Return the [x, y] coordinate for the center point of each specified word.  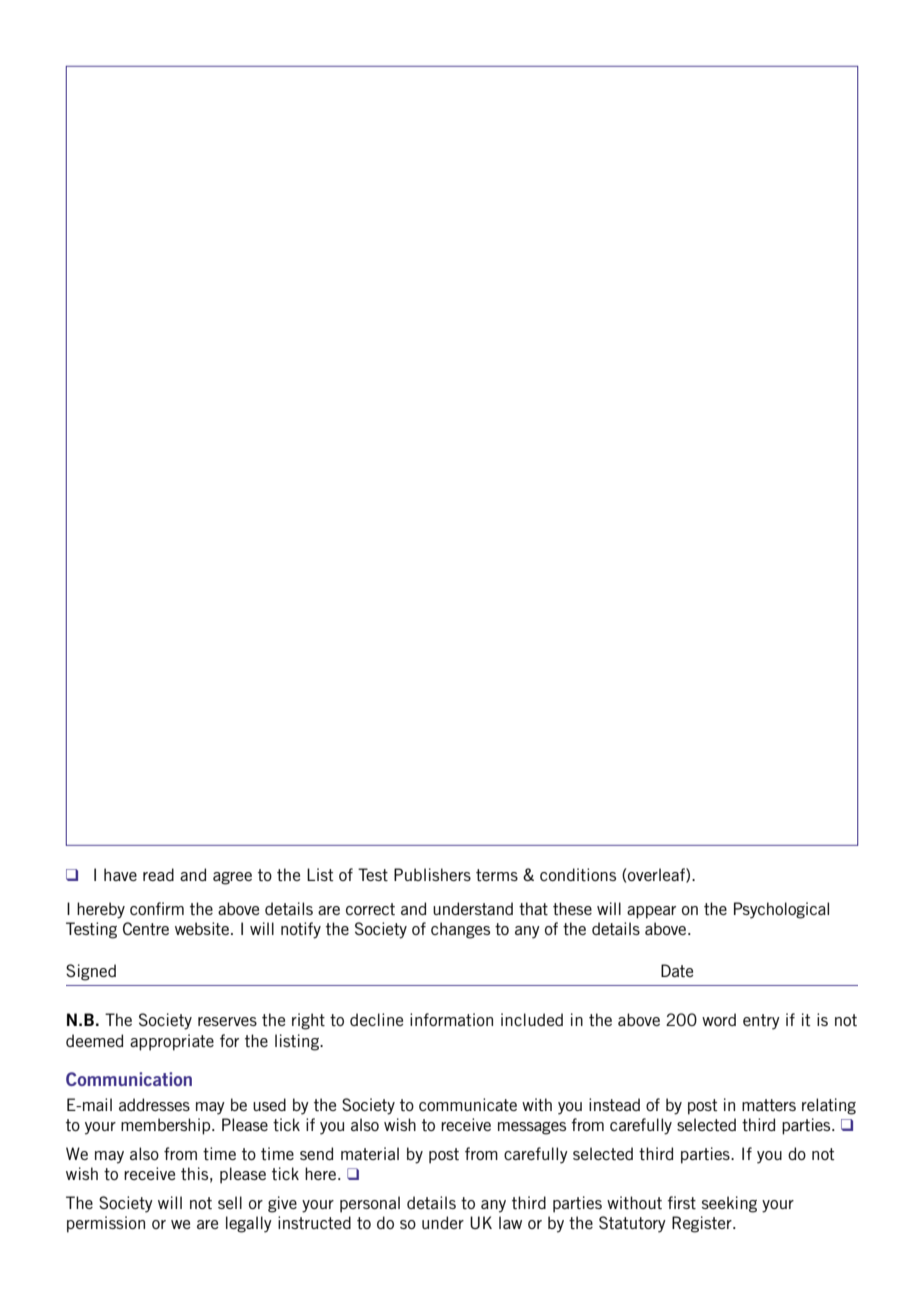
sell [230, 1202]
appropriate [172, 1042]
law [510, 1222]
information [451, 1019]
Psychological [781, 910]
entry [761, 1022]
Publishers [432, 874]
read [158, 874]
